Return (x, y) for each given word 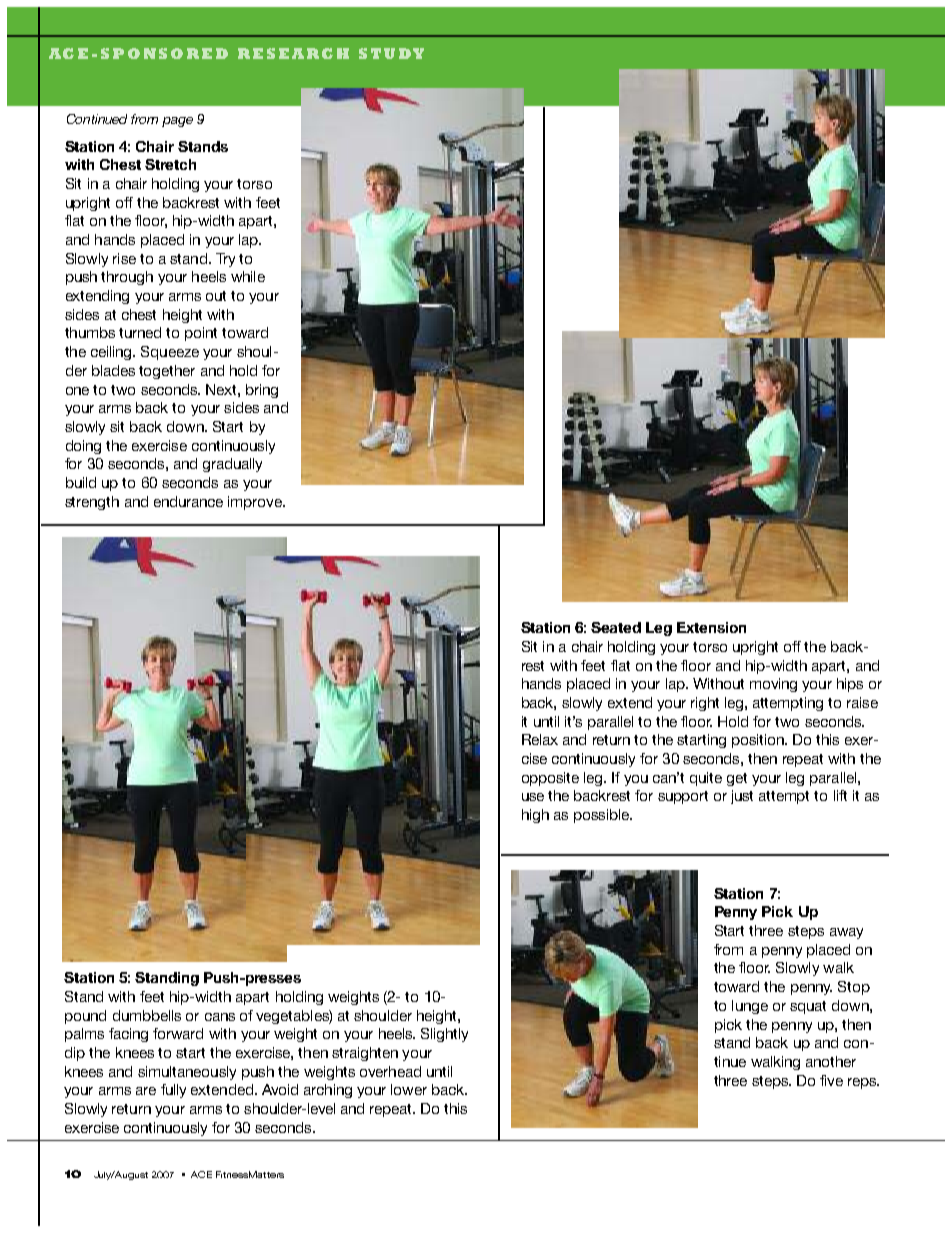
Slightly (444, 1035)
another (831, 1061)
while (248, 276)
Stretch (170, 164)
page (177, 122)
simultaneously (187, 1073)
